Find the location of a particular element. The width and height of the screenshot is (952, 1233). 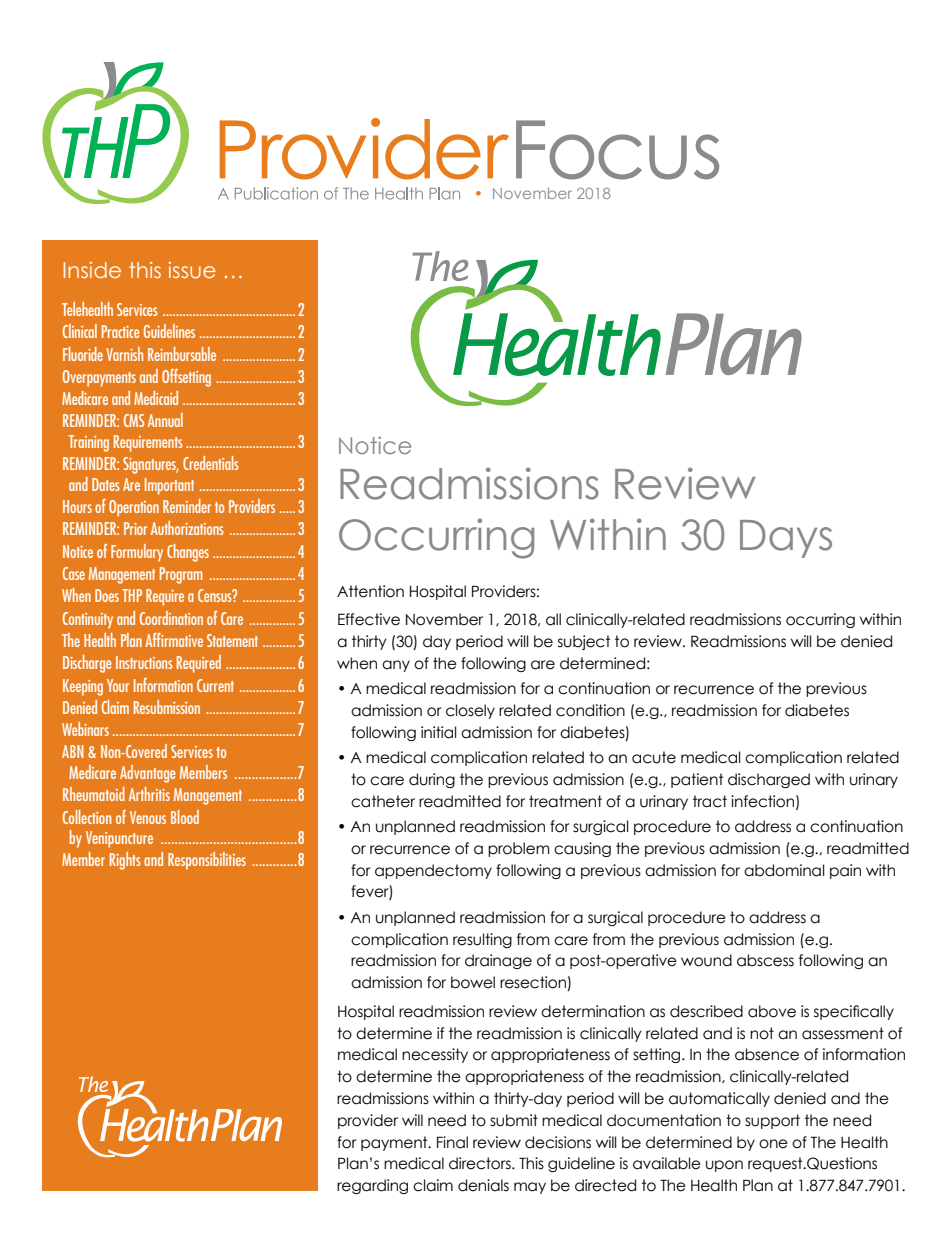

one is located at coordinates (773, 1144).
